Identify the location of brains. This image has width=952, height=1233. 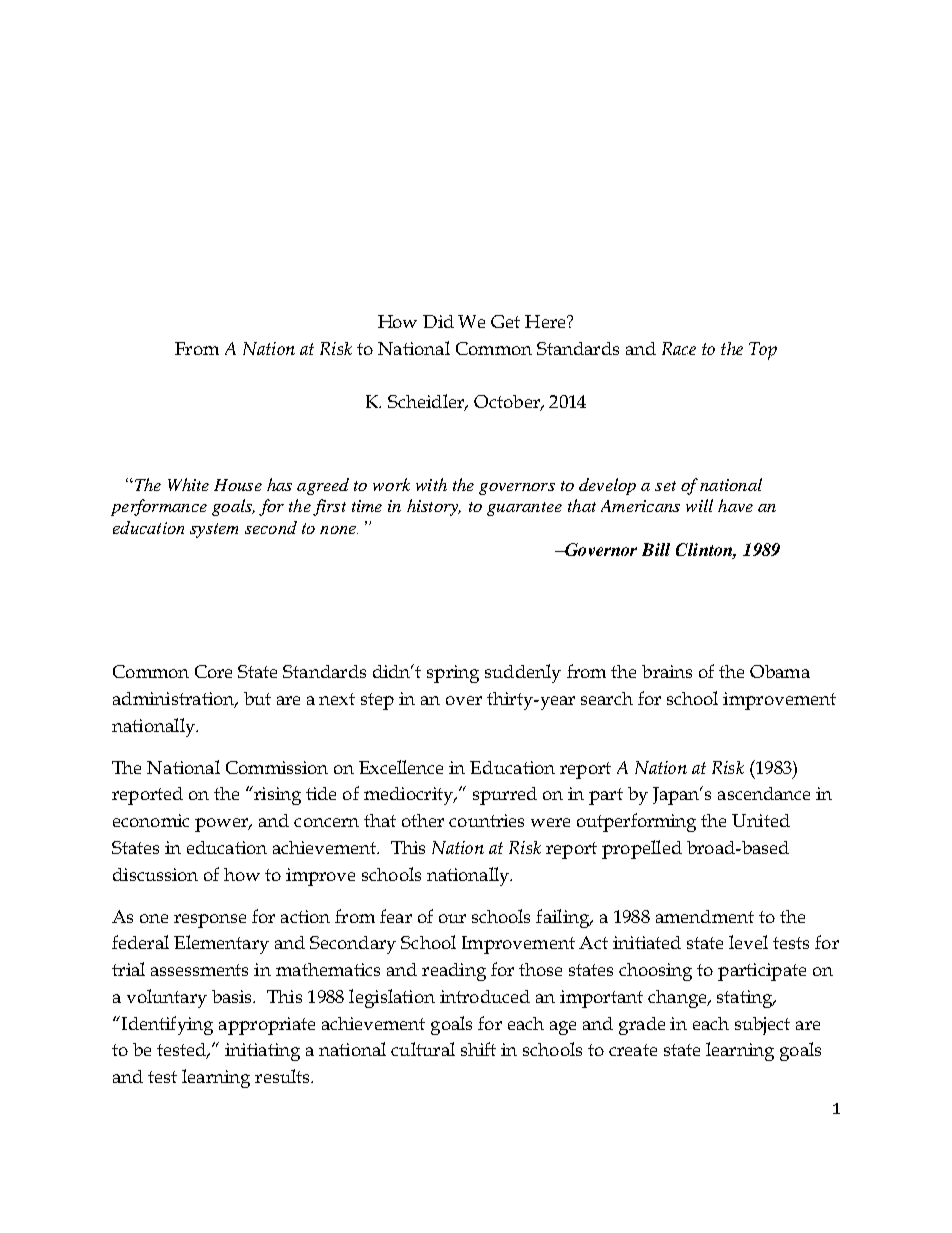
(667, 671).
